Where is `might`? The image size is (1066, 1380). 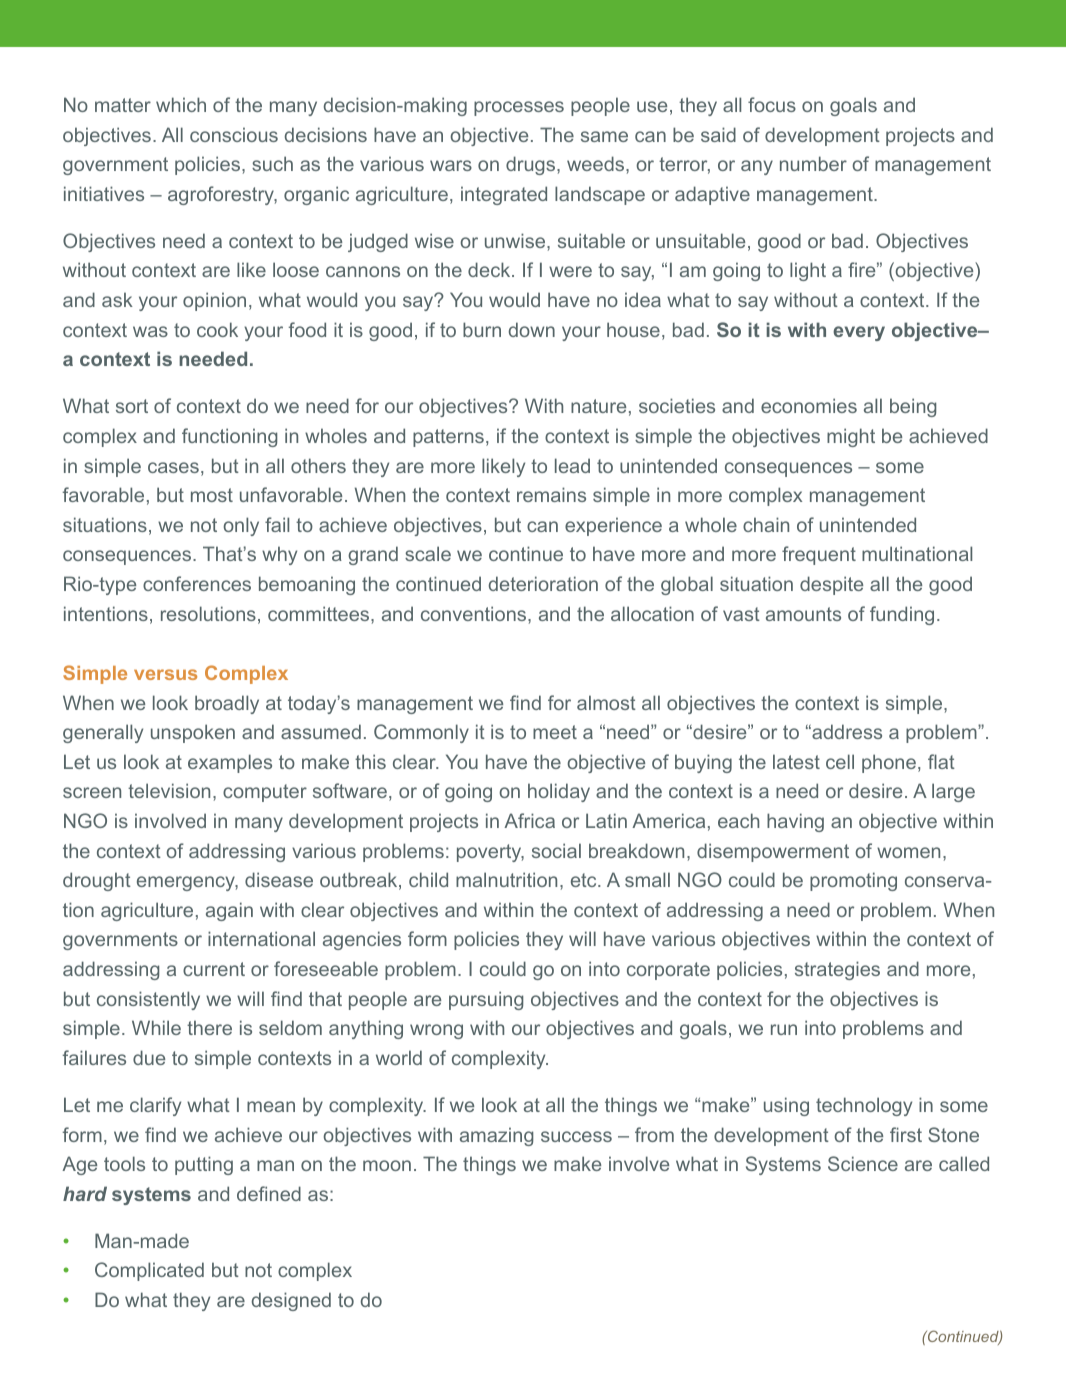
might is located at coordinates (851, 437).
